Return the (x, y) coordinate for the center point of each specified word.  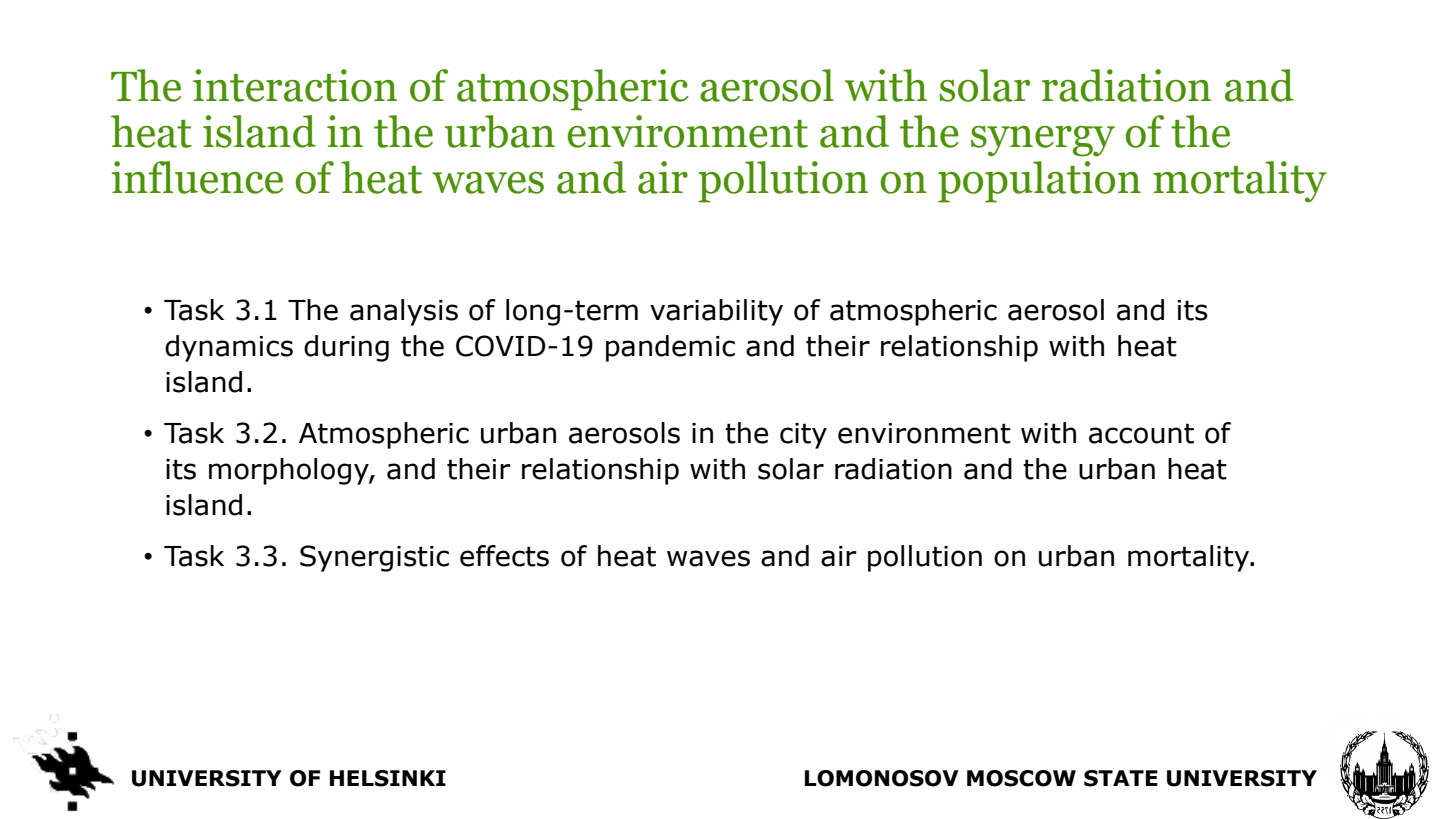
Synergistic (374, 558)
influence (197, 177)
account (1141, 433)
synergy (1043, 141)
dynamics (229, 348)
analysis (404, 312)
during (346, 348)
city (803, 436)
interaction (295, 85)
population (1039, 182)
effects (504, 556)
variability (716, 312)
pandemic (670, 348)
